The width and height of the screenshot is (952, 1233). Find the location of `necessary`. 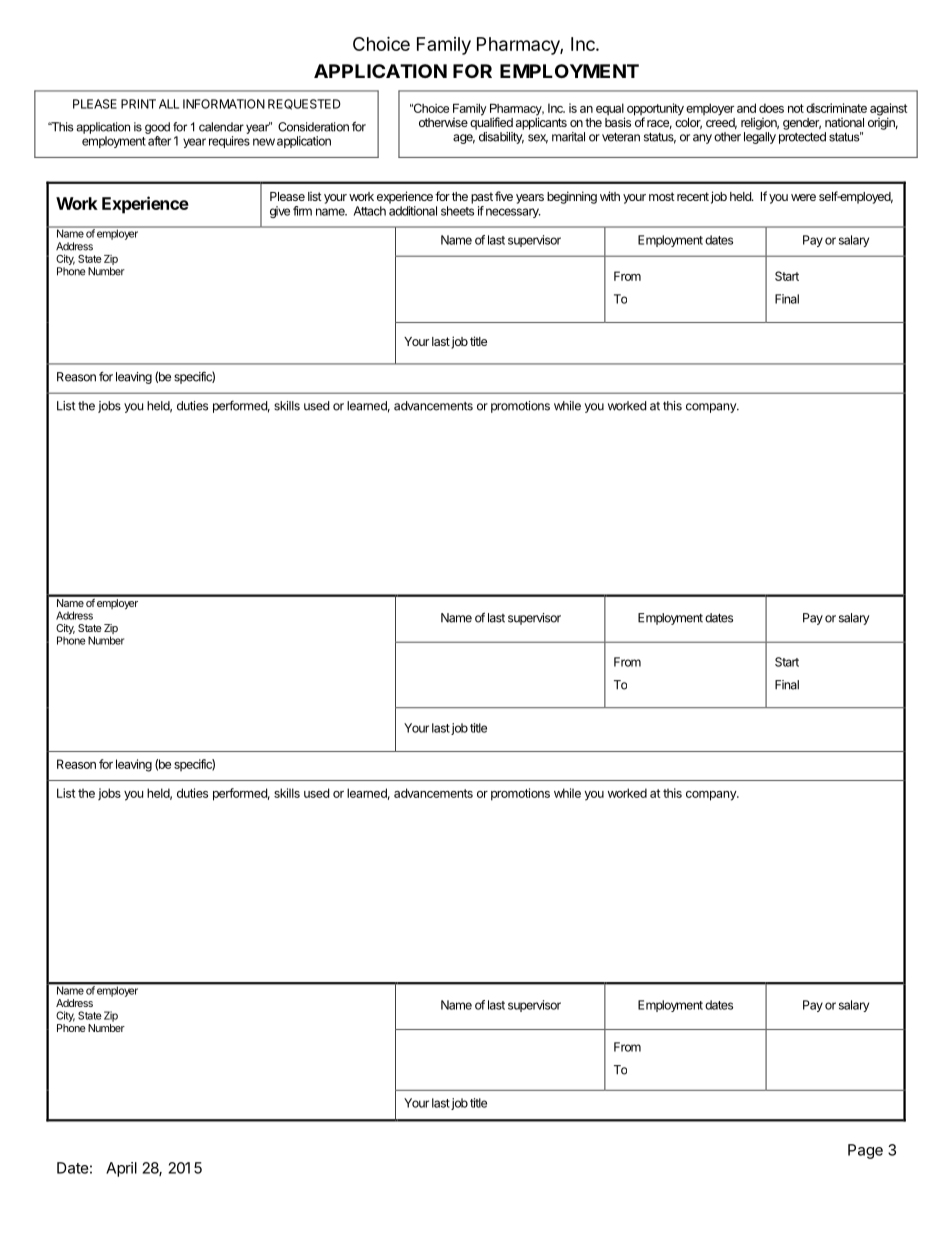

necessary is located at coordinates (513, 213).
